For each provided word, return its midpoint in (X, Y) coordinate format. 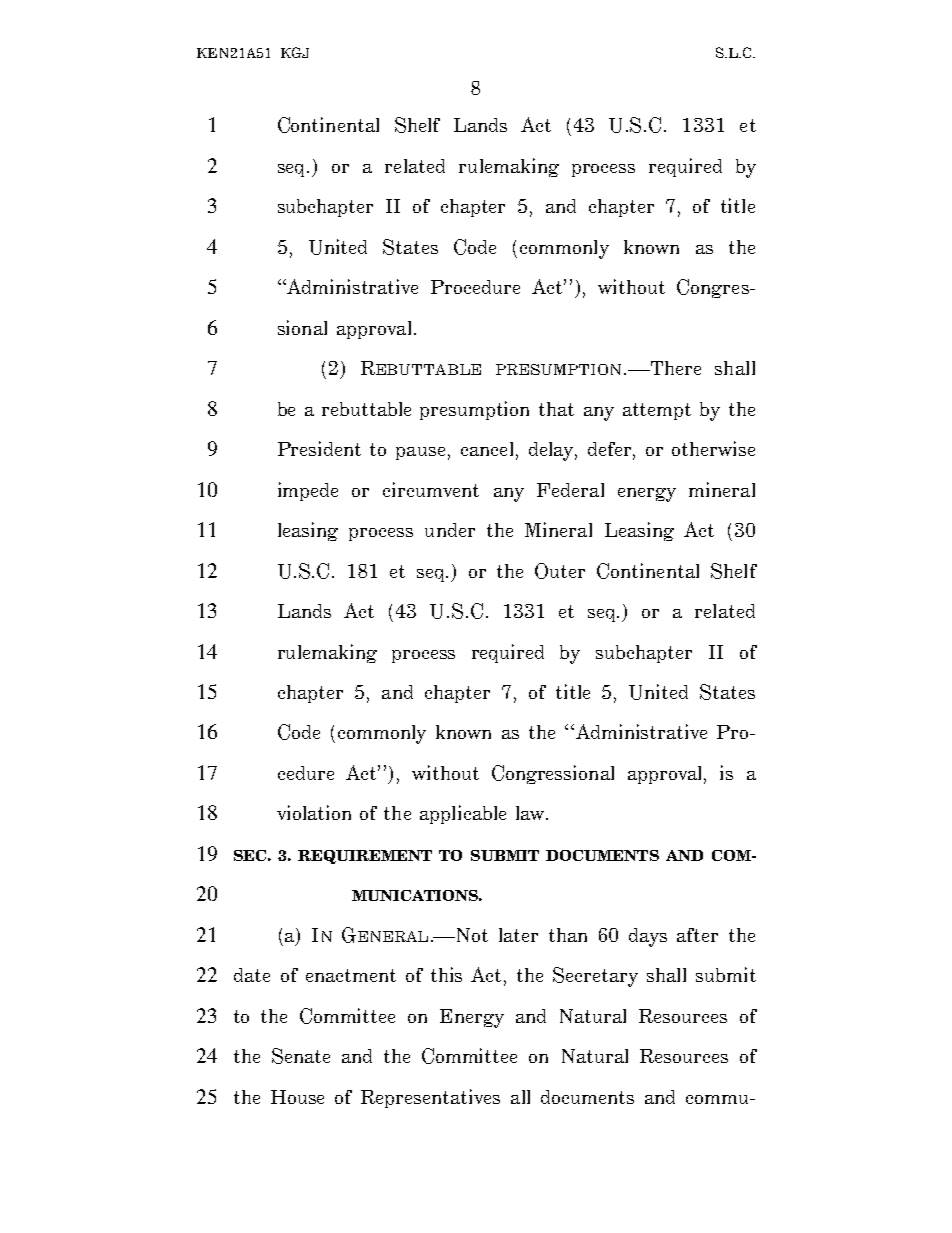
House (297, 1097)
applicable (463, 814)
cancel (487, 449)
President (319, 448)
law (531, 813)
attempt (657, 411)
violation (314, 812)
